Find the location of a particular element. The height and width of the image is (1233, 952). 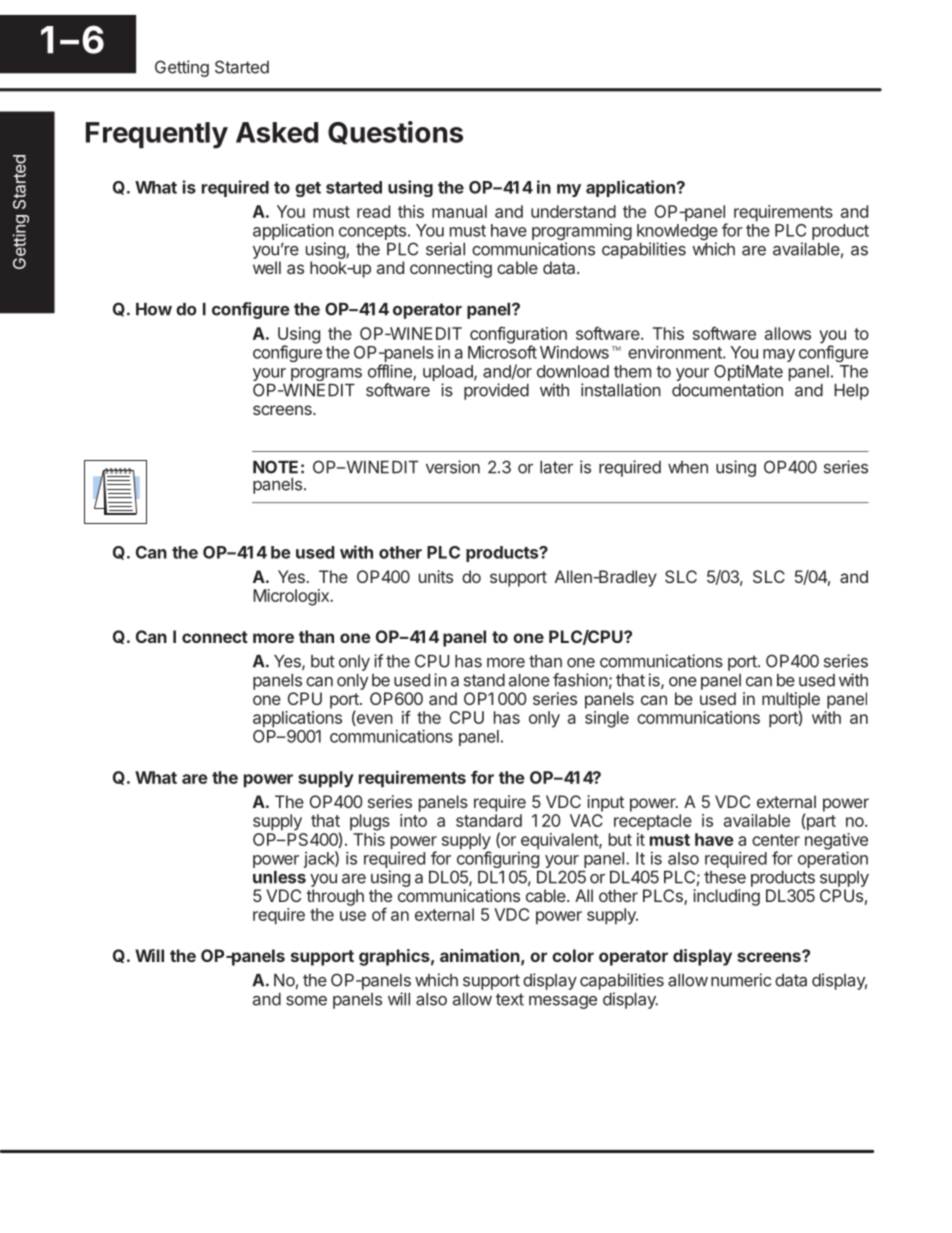

knowledge is located at coordinates (677, 233).
